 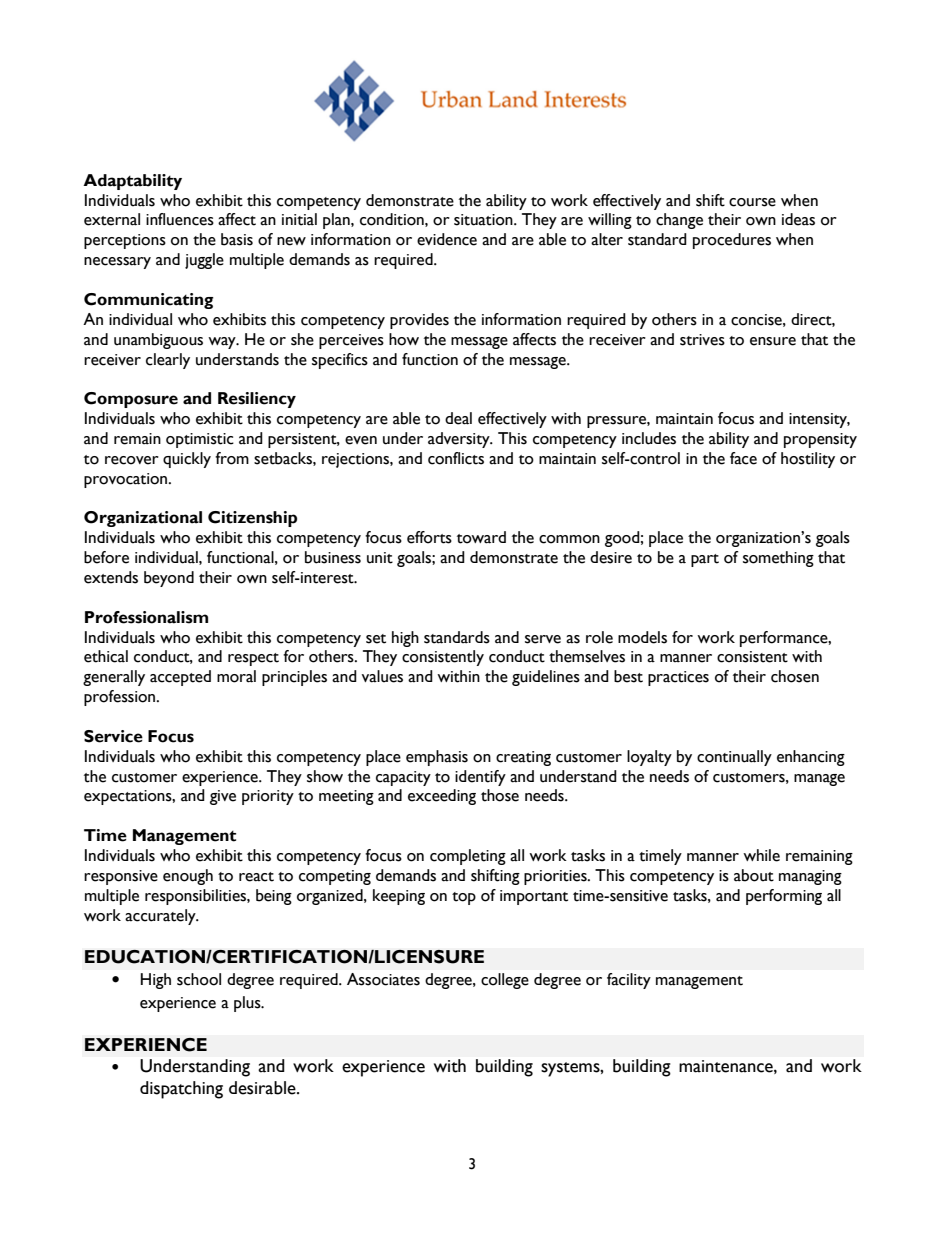 I want to click on top, so click(x=464, y=898).
